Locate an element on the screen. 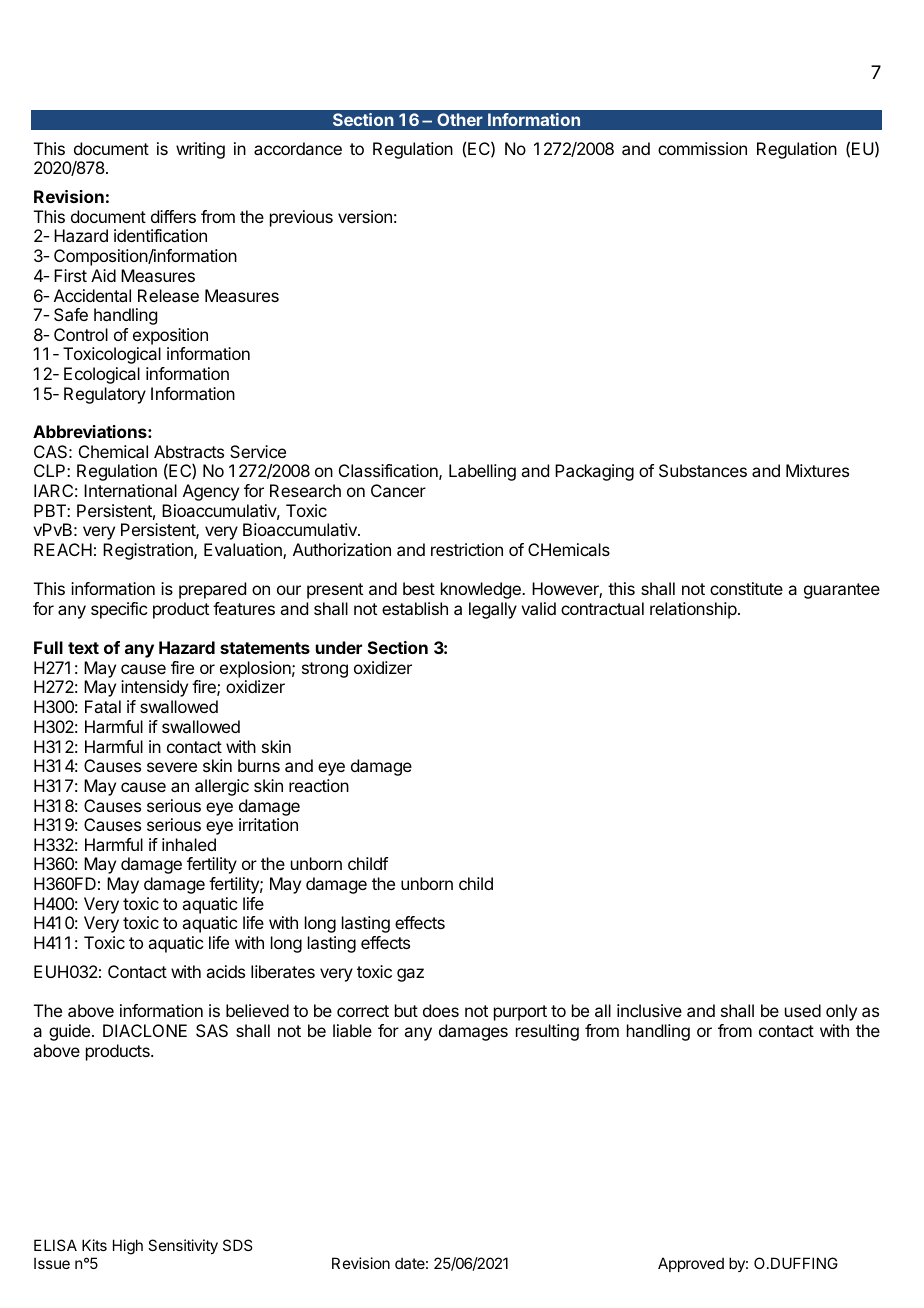  version is located at coordinates (365, 216).
